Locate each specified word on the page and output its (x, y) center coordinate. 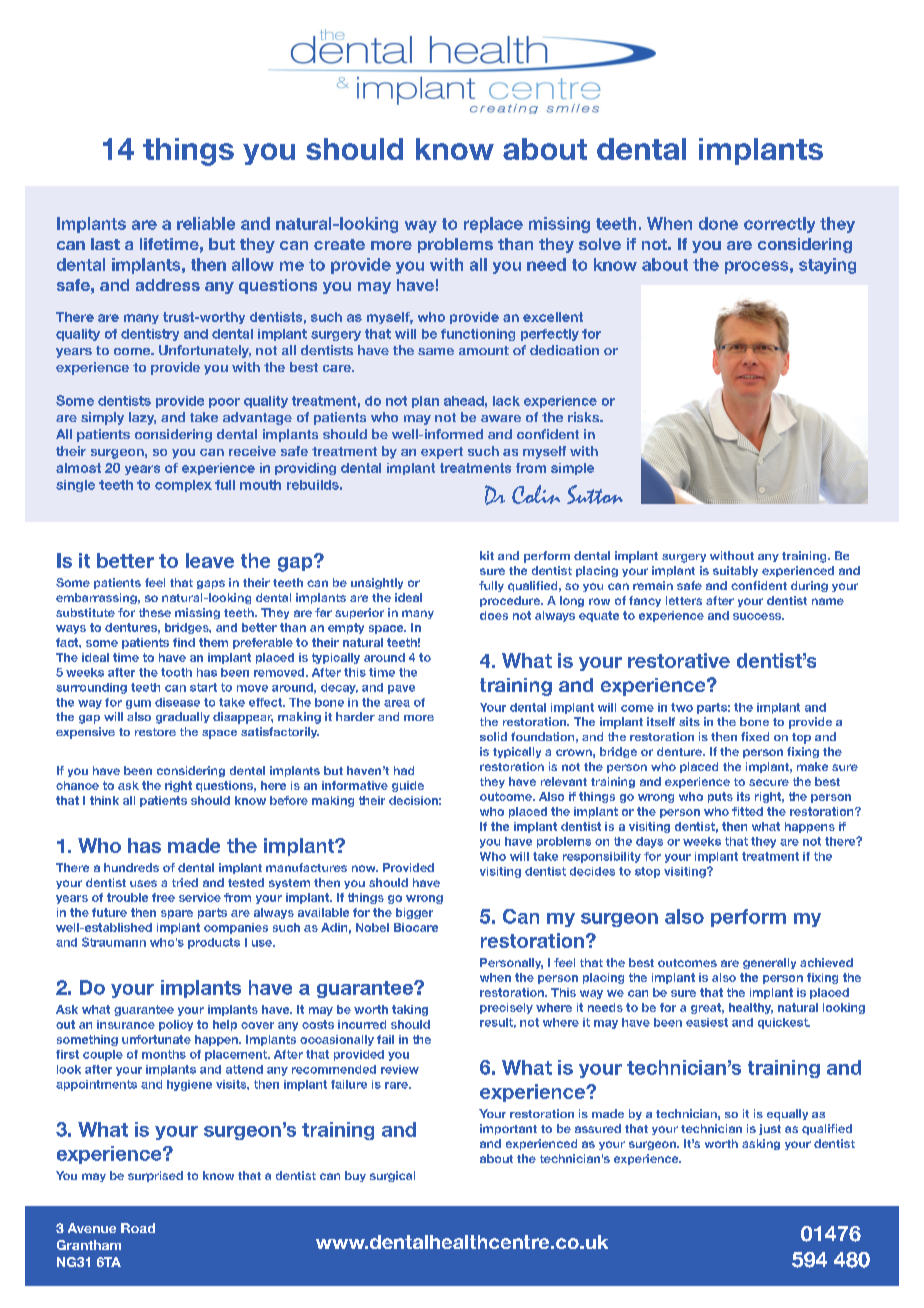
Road (138, 1228)
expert (442, 453)
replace (493, 225)
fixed (755, 736)
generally (769, 963)
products (214, 943)
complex (183, 486)
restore (155, 732)
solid (493, 736)
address (168, 285)
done (718, 223)
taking (410, 1010)
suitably (735, 571)
